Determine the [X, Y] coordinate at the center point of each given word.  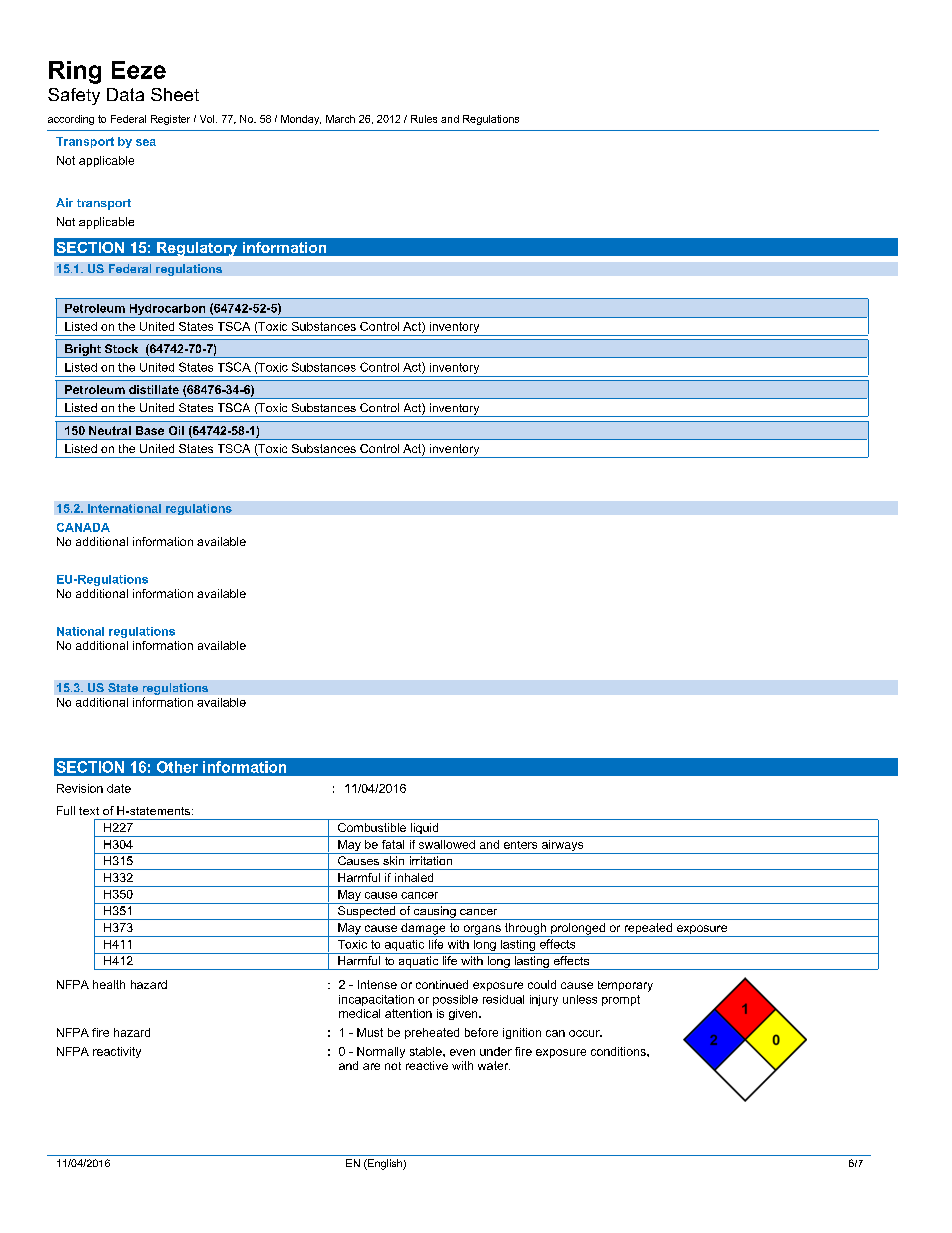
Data [125, 94]
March [340, 119]
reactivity [117, 1052]
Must [370, 1032]
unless [580, 999]
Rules [424, 119]
